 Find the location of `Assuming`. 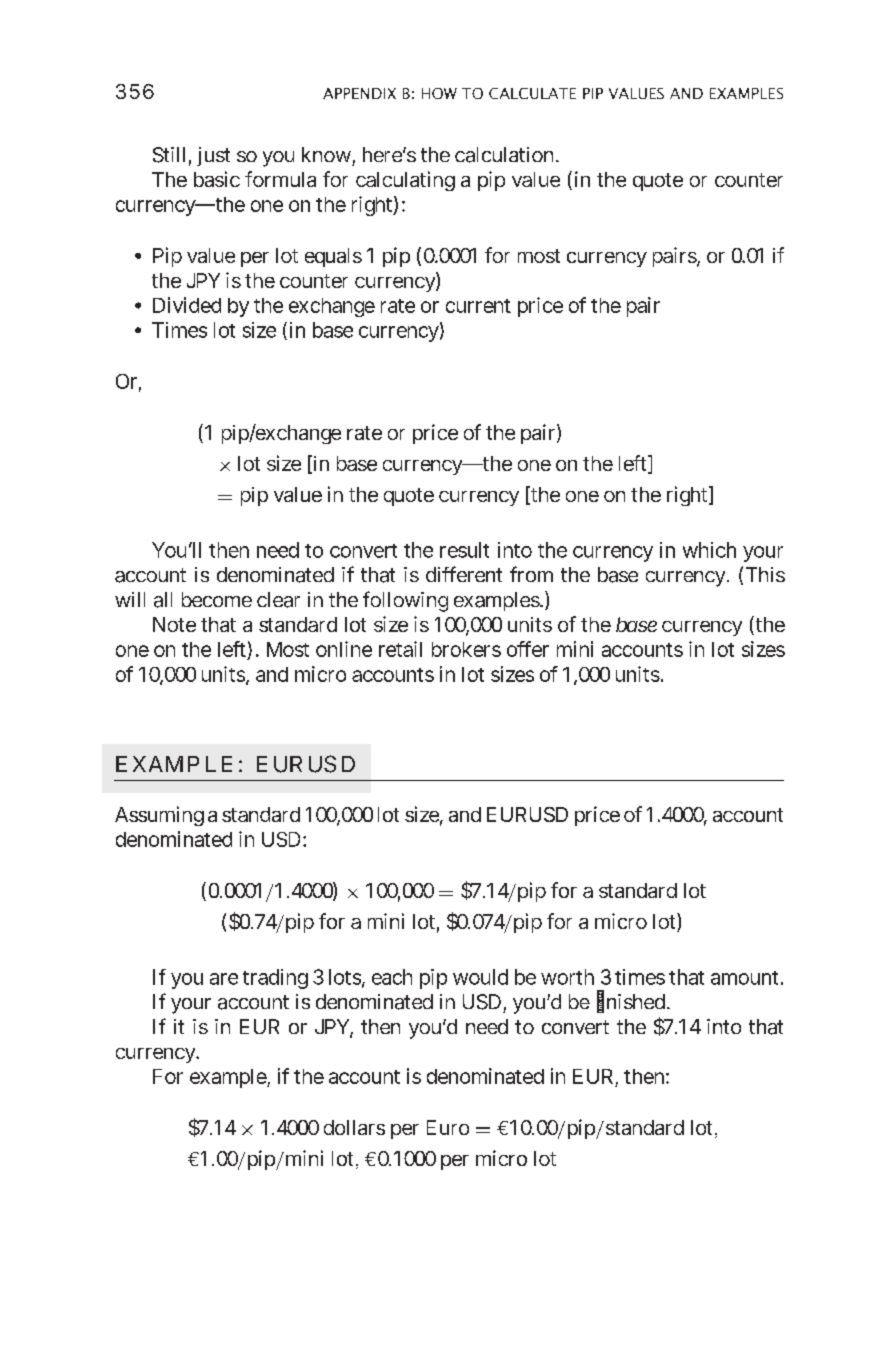

Assuming is located at coordinates (159, 816).
